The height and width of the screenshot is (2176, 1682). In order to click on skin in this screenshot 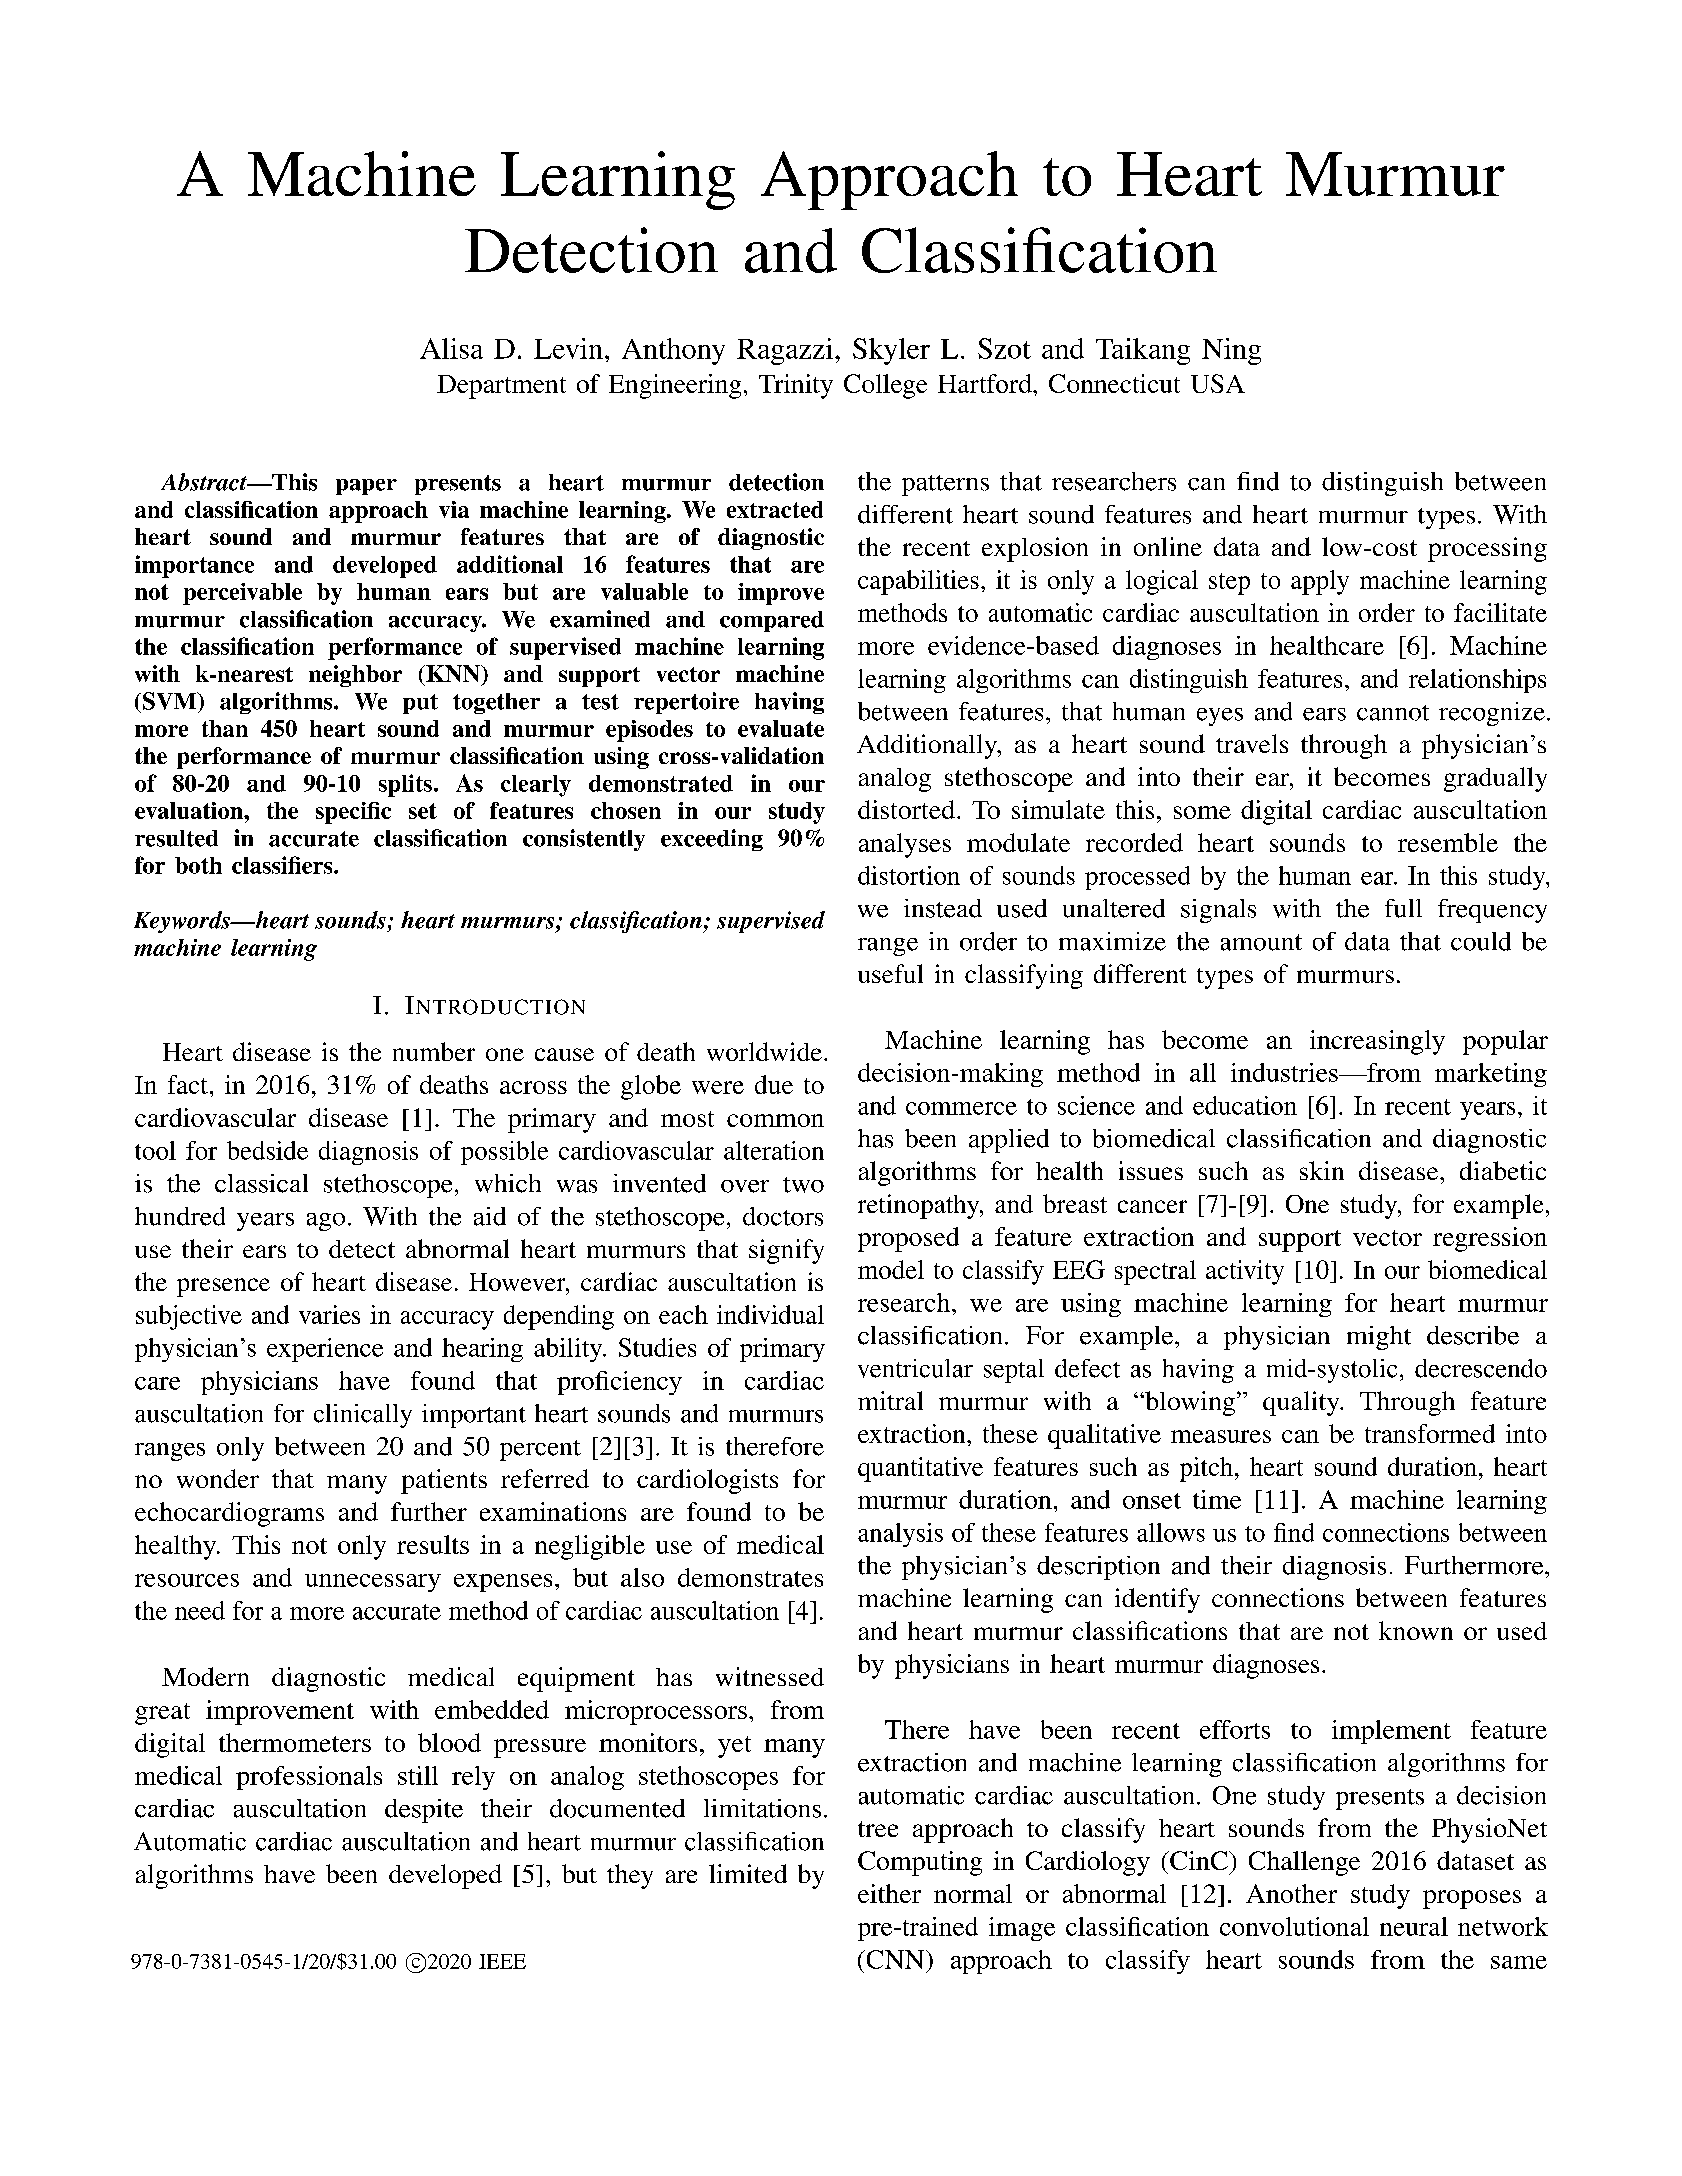, I will do `click(1322, 1170)`.
